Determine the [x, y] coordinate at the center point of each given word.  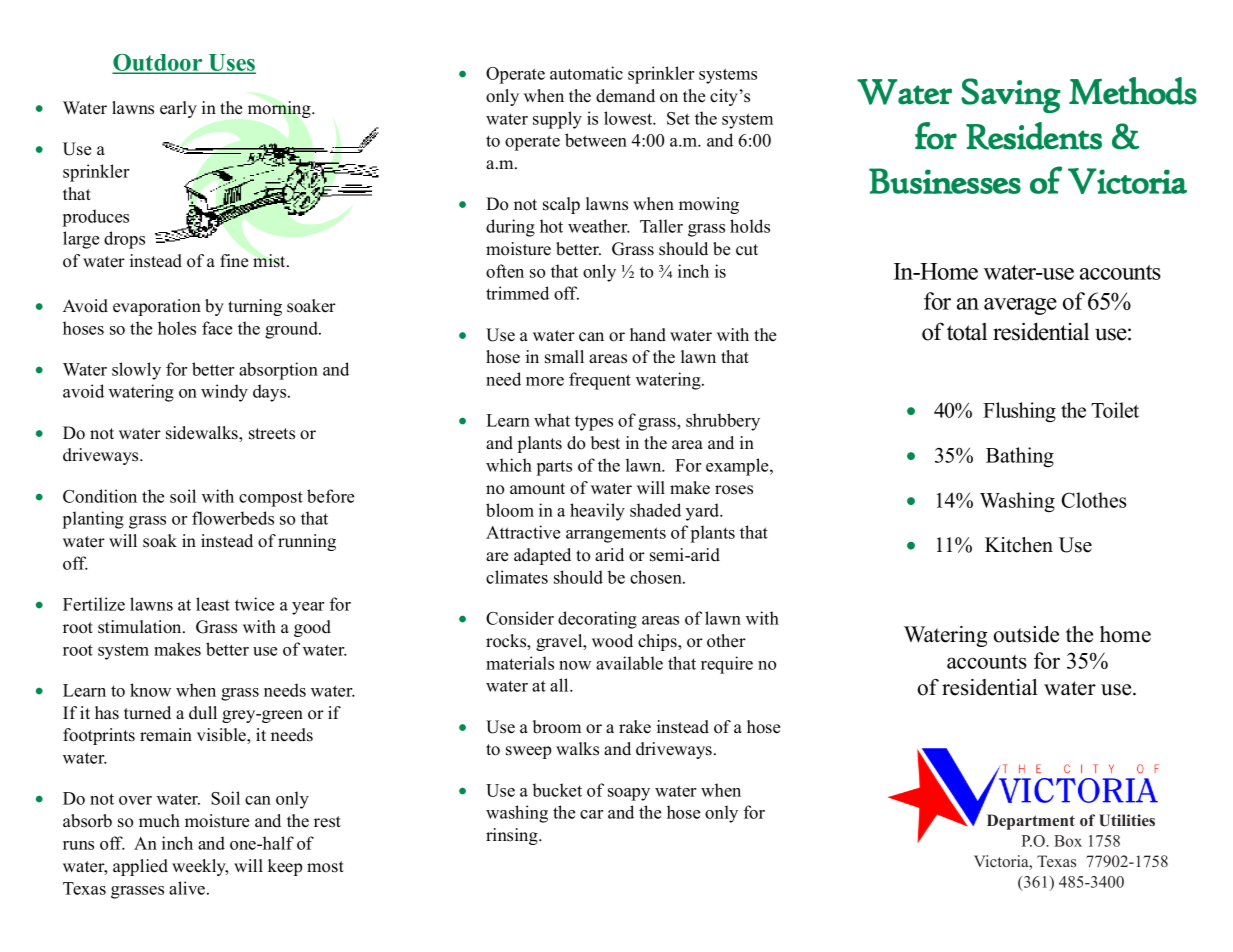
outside [1026, 634]
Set [678, 118]
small [564, 357]
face [217, 328]
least [213, 604]
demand [625, 96]
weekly [200, 867]
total [967, 332]
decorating [597, 620]
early [178, 109]
